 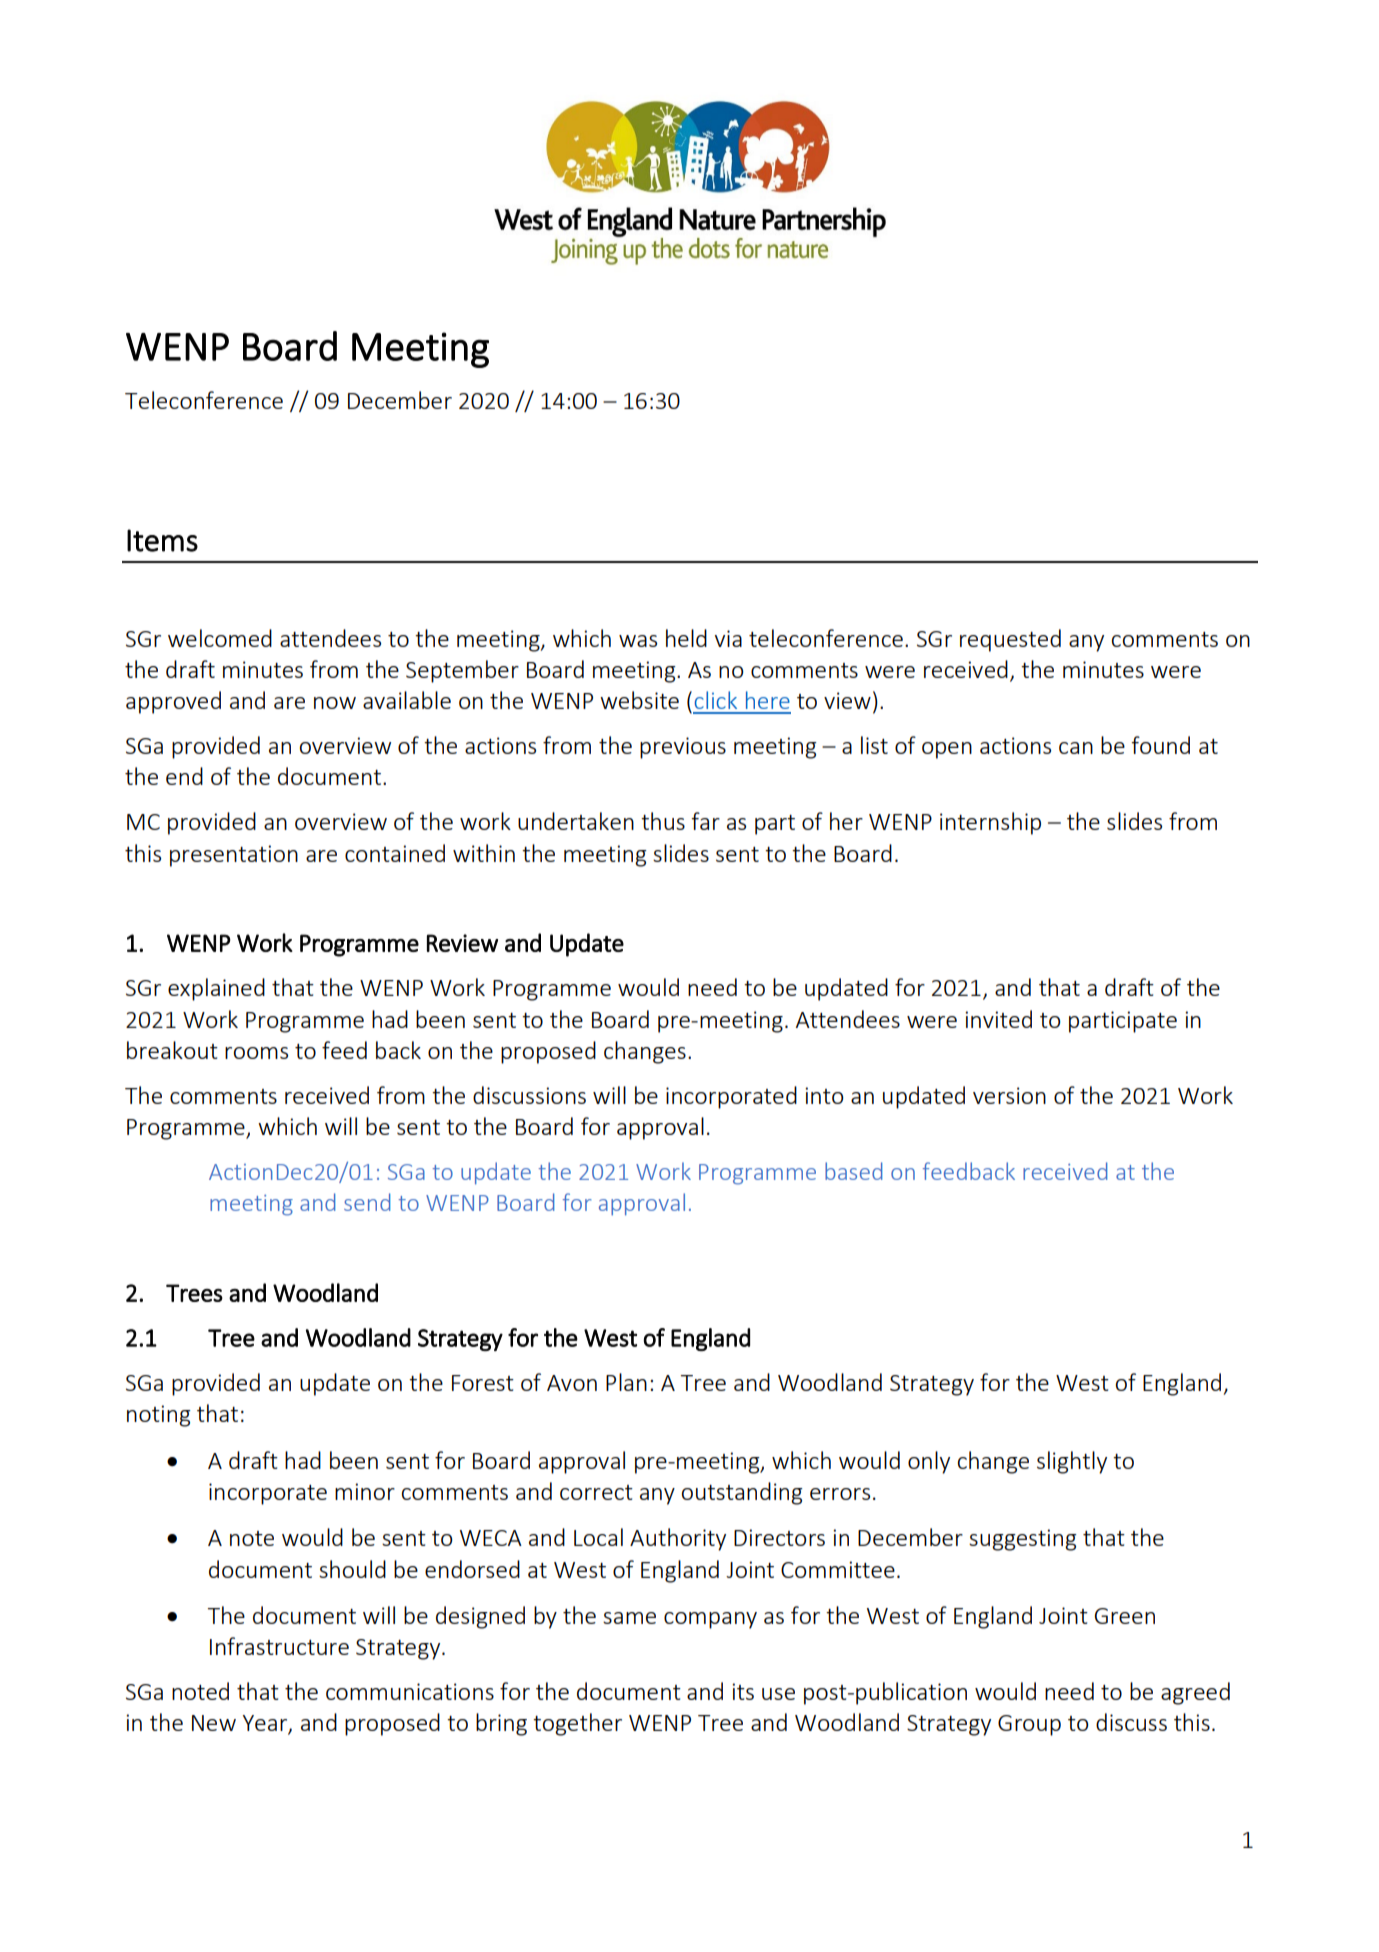 What do you see at coordinates (626, 1382) in the screenshot?
I see `Plan` at bounding box center [626, 1382].
